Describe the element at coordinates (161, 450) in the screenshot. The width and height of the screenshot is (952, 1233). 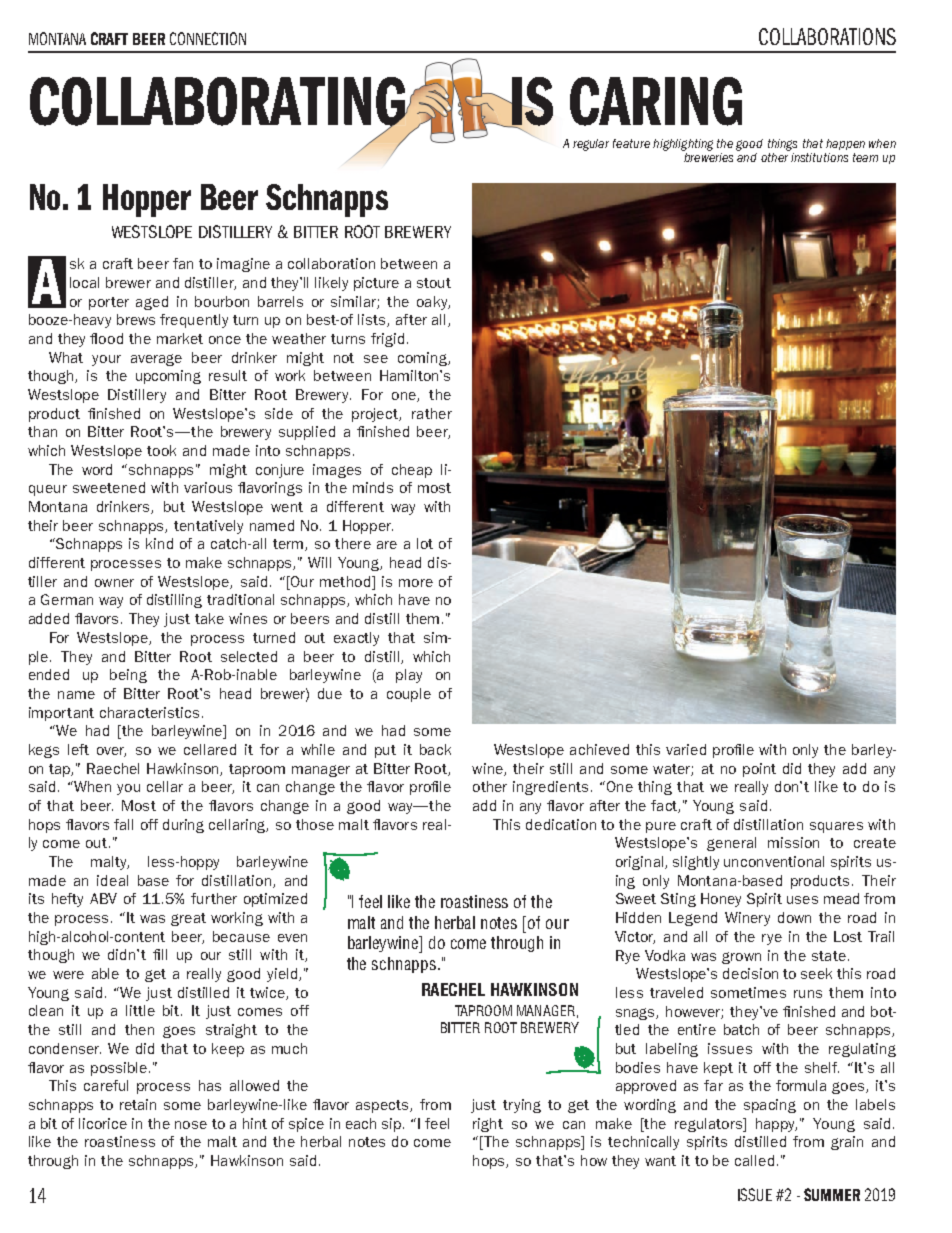
I see `took` at that location.
